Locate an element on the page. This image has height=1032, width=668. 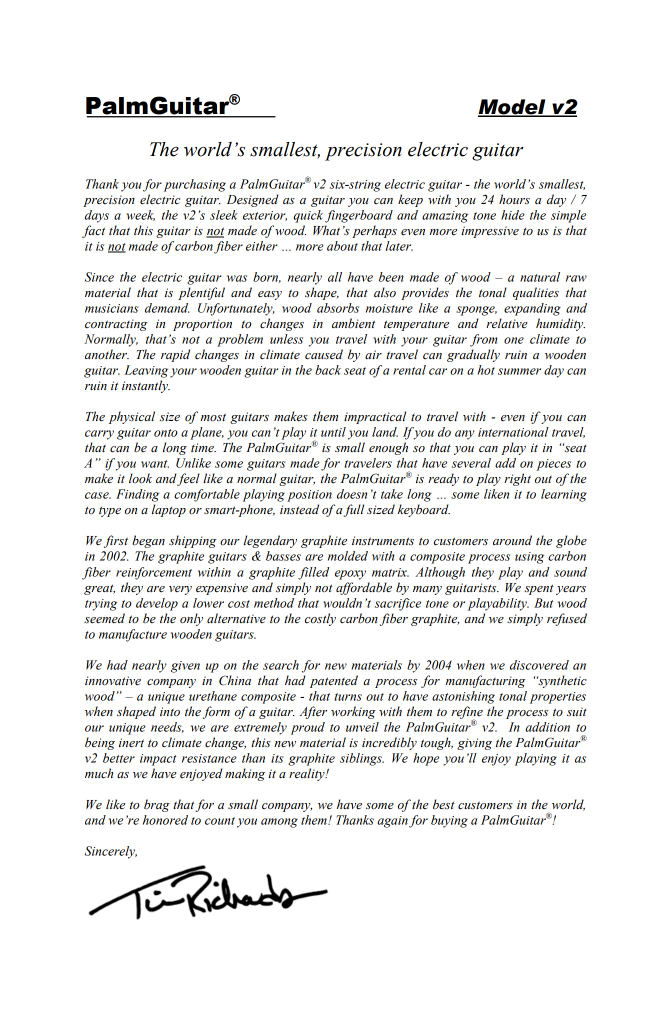
brag is located at coordinates (157, 805).
